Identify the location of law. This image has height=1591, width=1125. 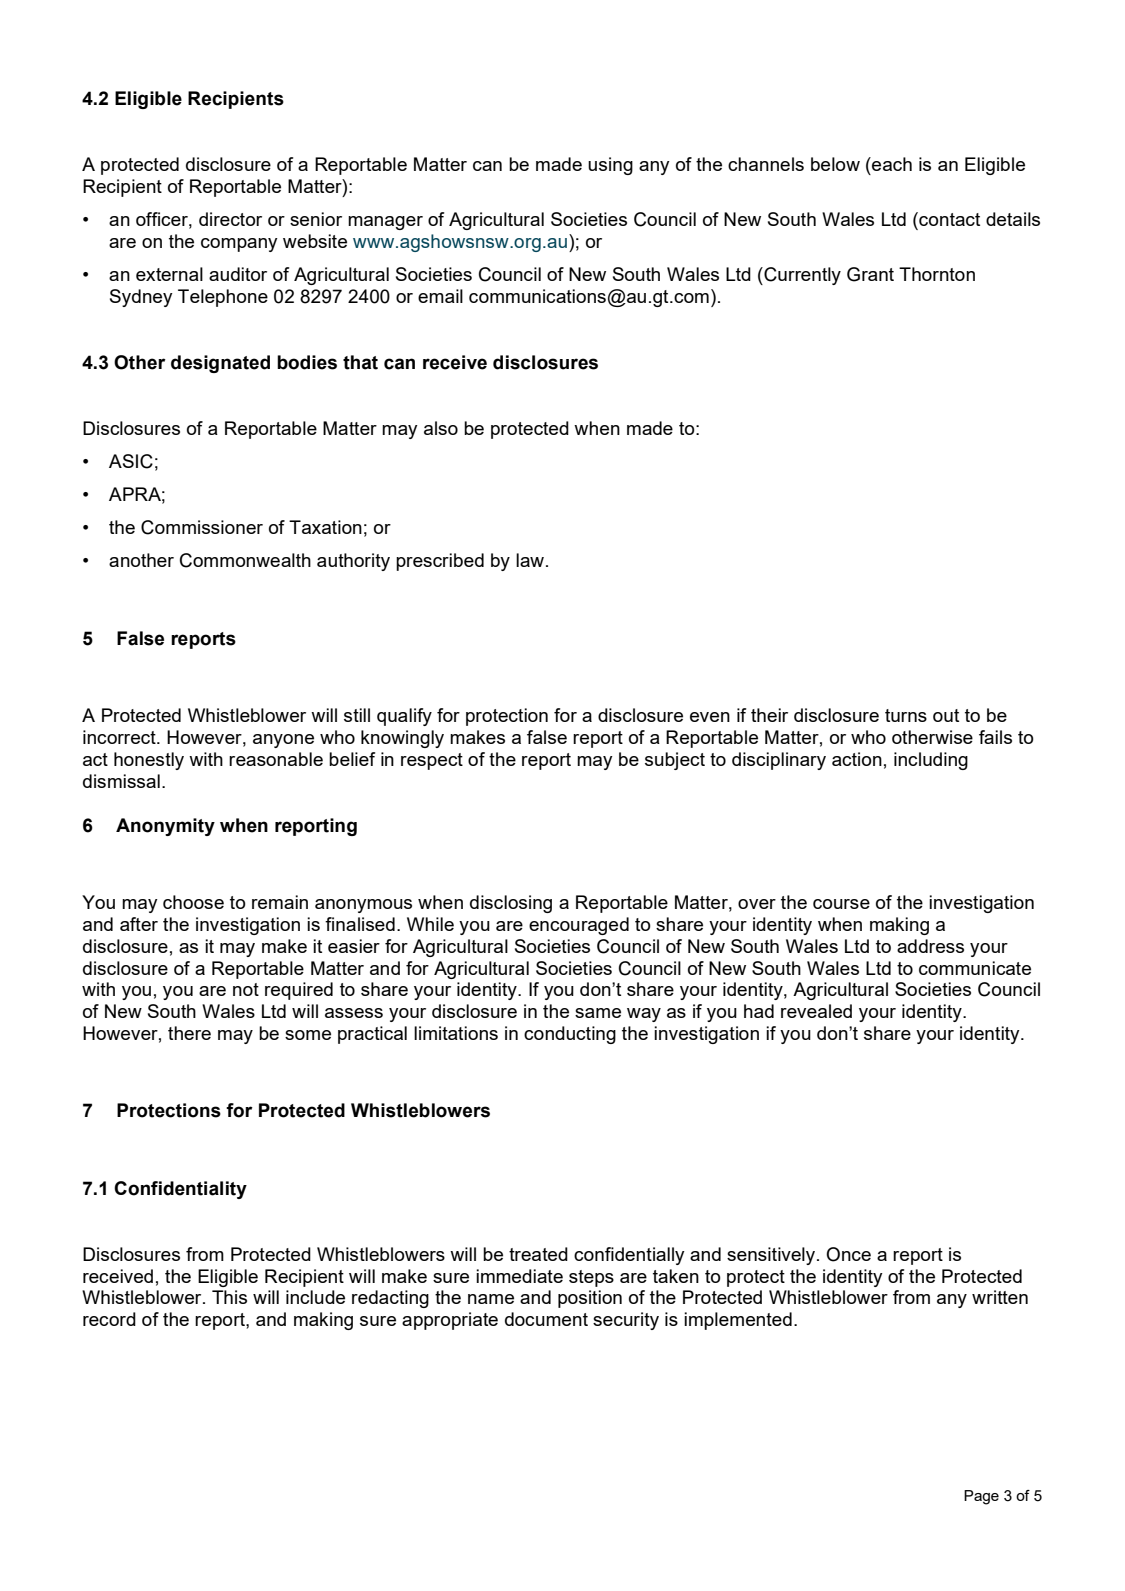
(530, 560).
